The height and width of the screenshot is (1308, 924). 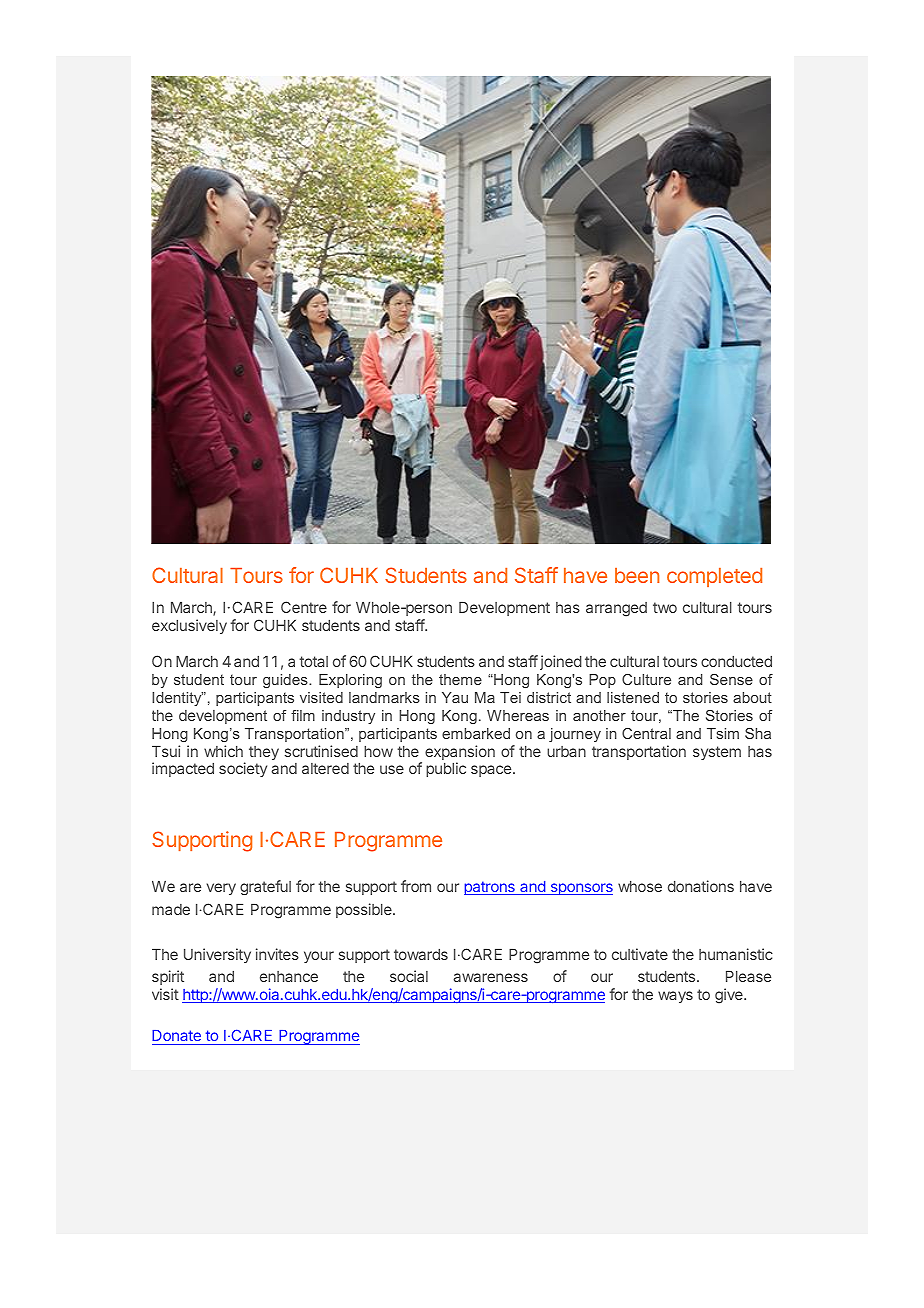 I want to click on ways, so click(x=675, y=997).
